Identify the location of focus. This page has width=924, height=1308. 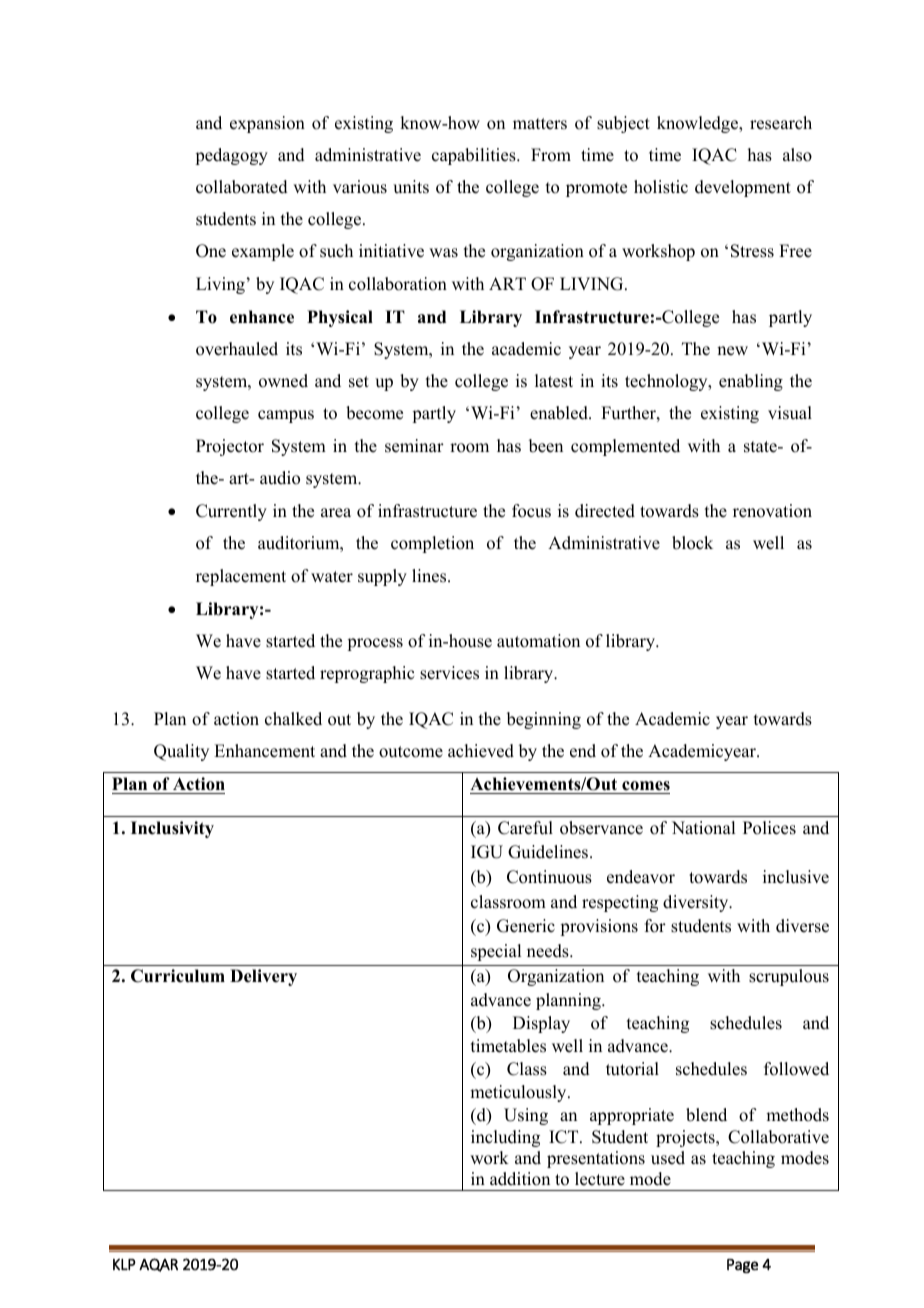
(531, 511).
